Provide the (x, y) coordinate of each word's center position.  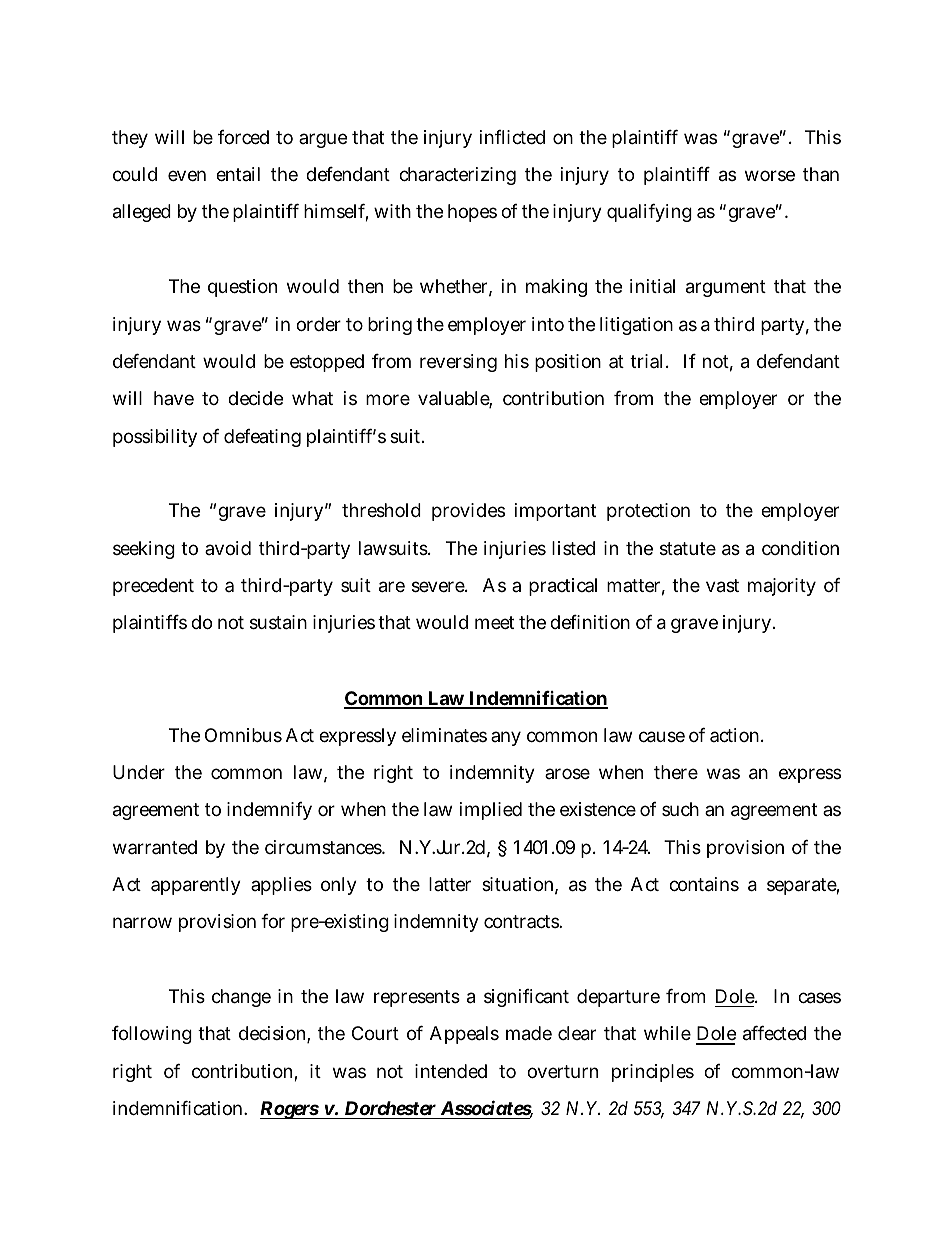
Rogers (290, 1110)
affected (774, 1033)
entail (238, 174)
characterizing (457, 176)
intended (451, 1071)
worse (770, 175)
